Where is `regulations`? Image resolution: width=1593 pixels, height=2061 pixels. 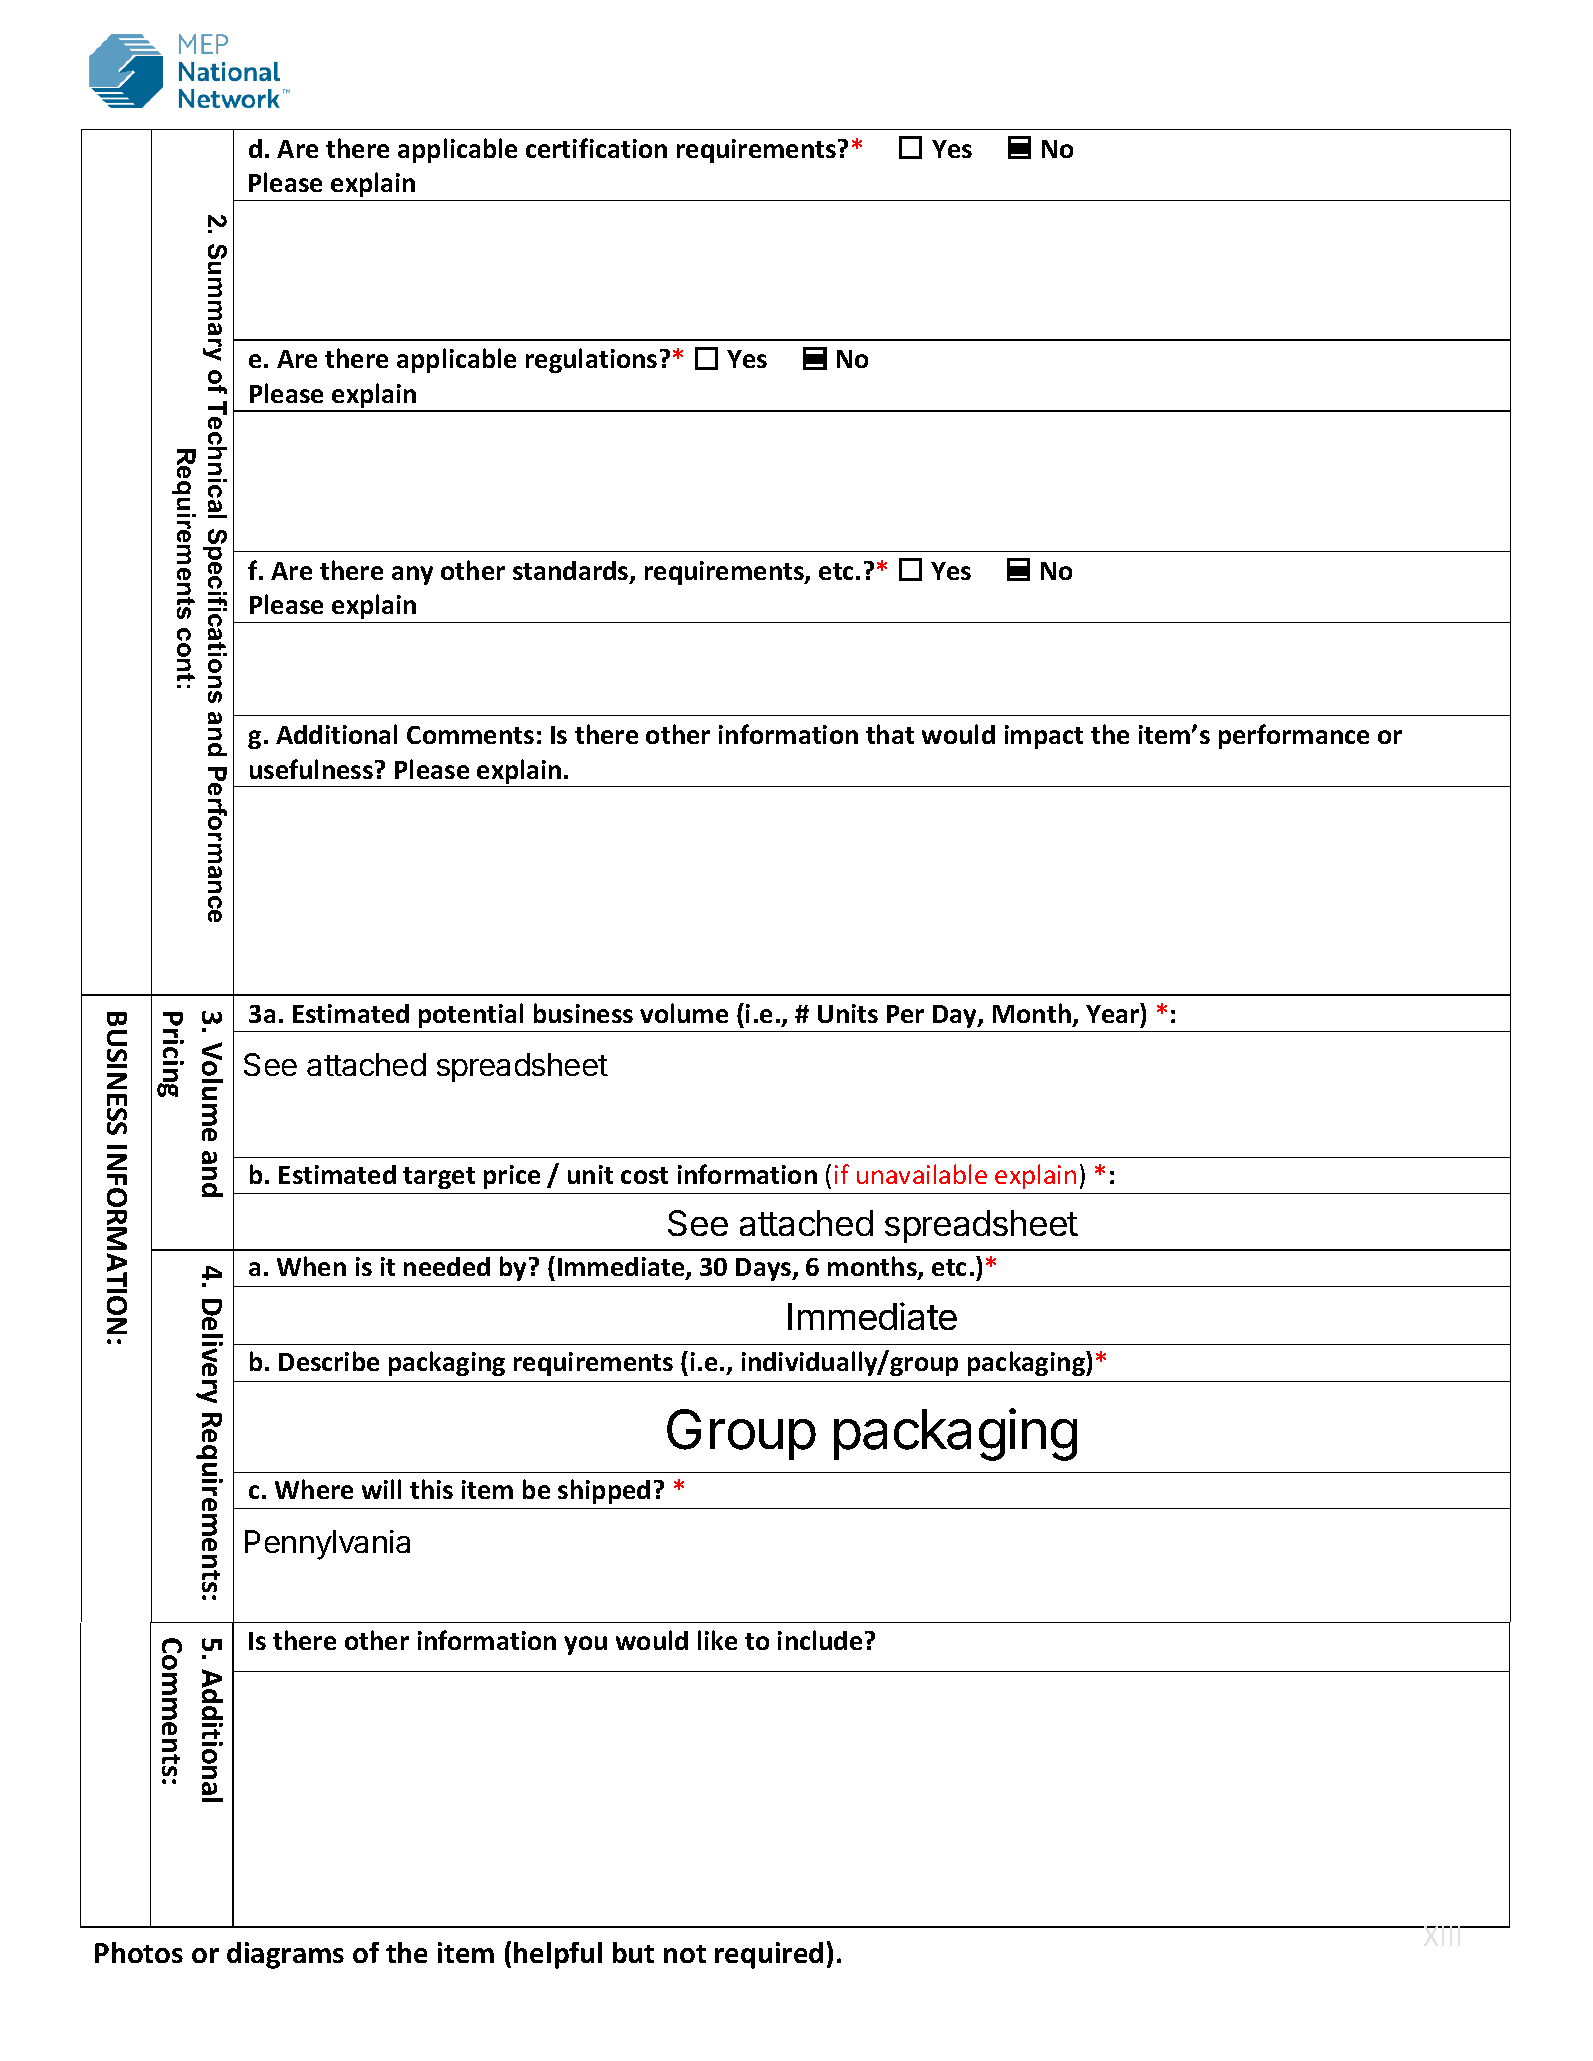
regulations is located at coordinates (591, 360).
